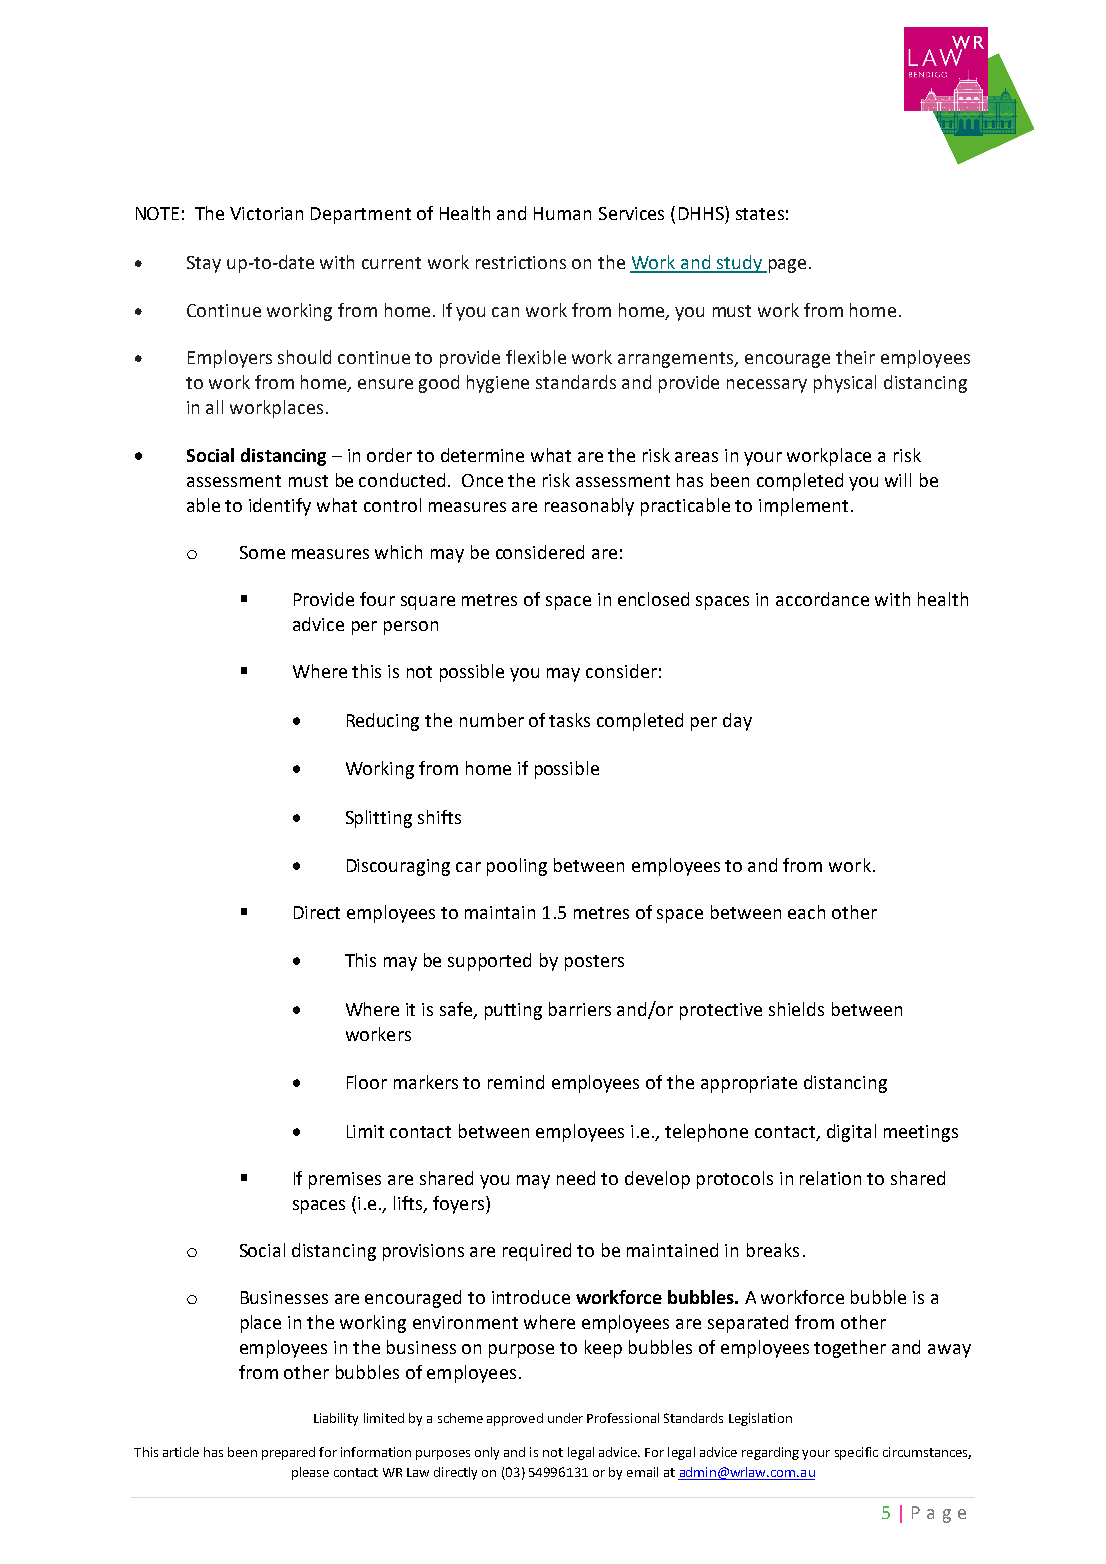  What do you see at coordinates (280, 507) in the screenshot?
I see `identify` at bounding box center [280, 507].
